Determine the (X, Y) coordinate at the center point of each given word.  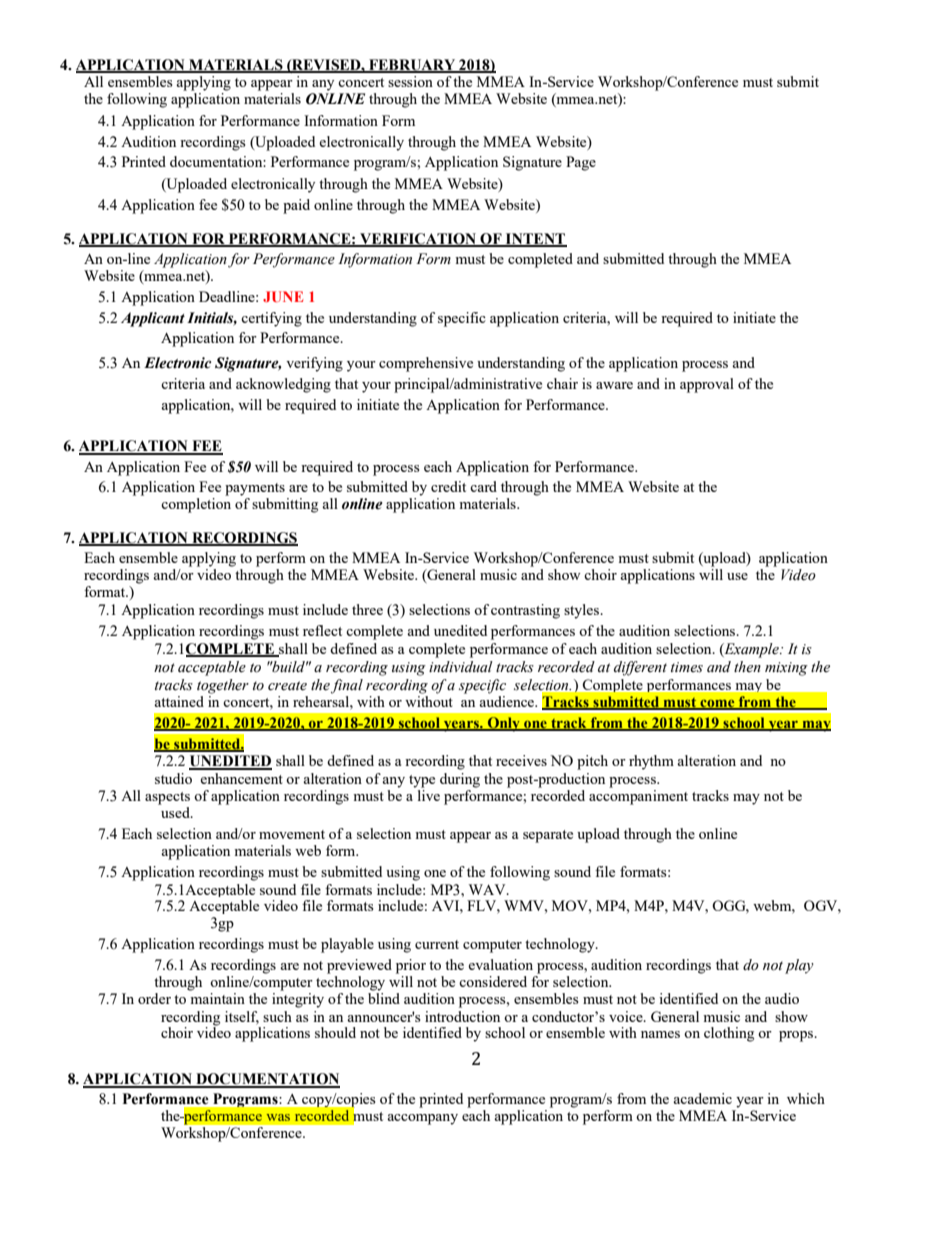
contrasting (525, 611)
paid (296, 206)
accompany (422, 1119)
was (278, 1117)
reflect (322, 630)
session (410, 81)
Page (581, 163)
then (747, 667)
